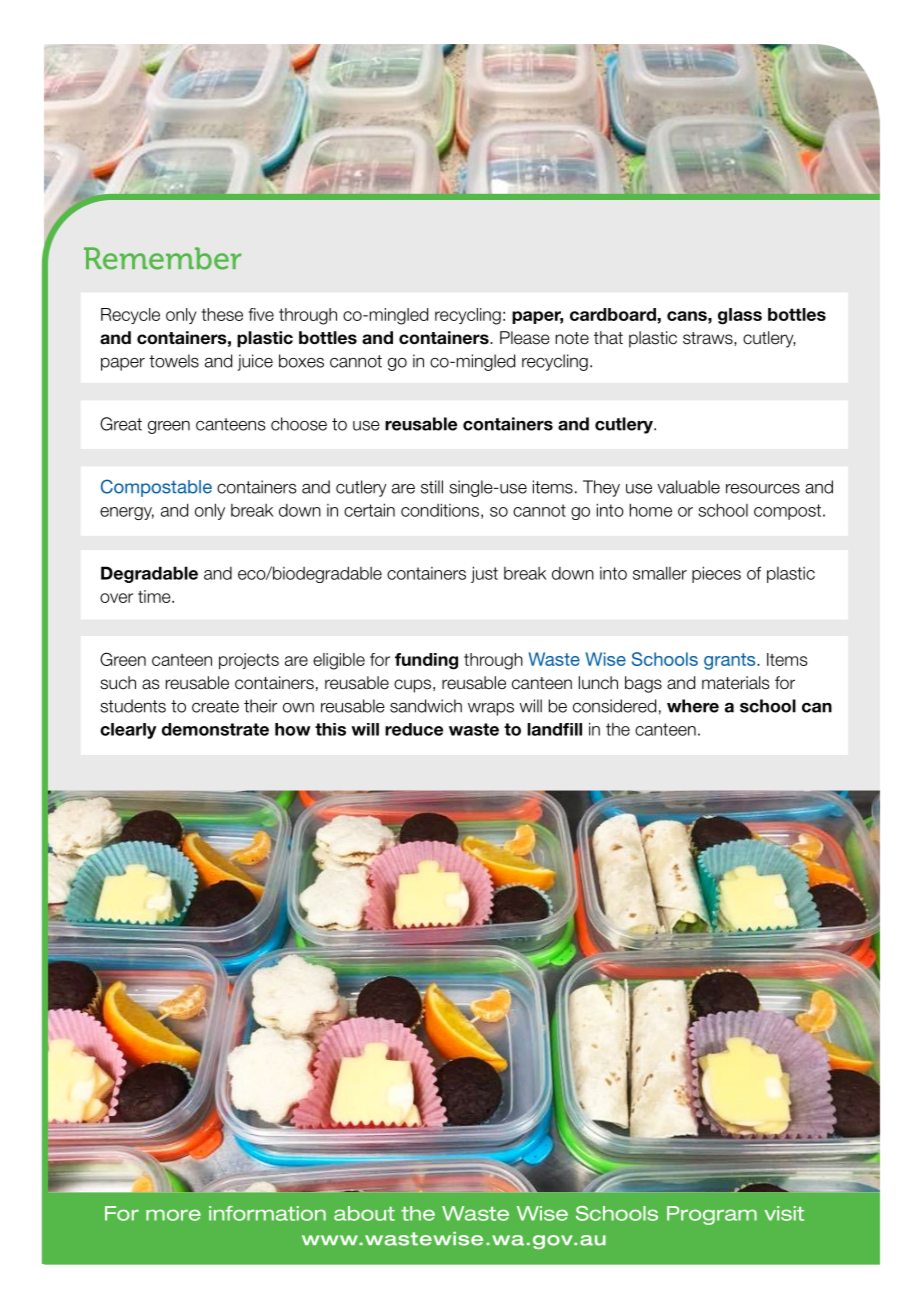 The image size is (924, 1308). What do you see at coordinates (712, 1215) in the screenshot?
I see `Program` at bounding box center [712, 1215].
